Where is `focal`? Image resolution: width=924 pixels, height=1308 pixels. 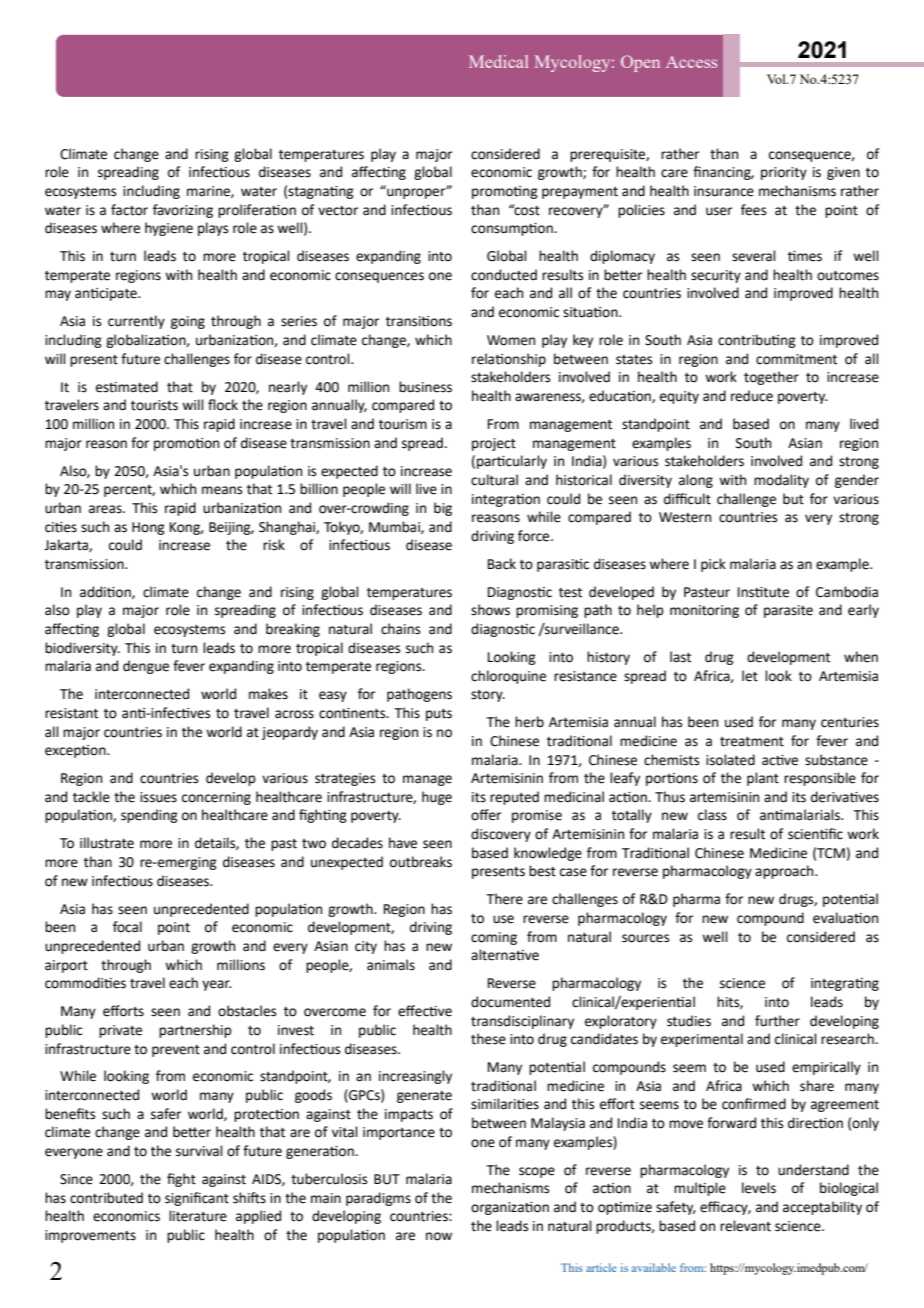 focal is located at coordinates (127, 927).
